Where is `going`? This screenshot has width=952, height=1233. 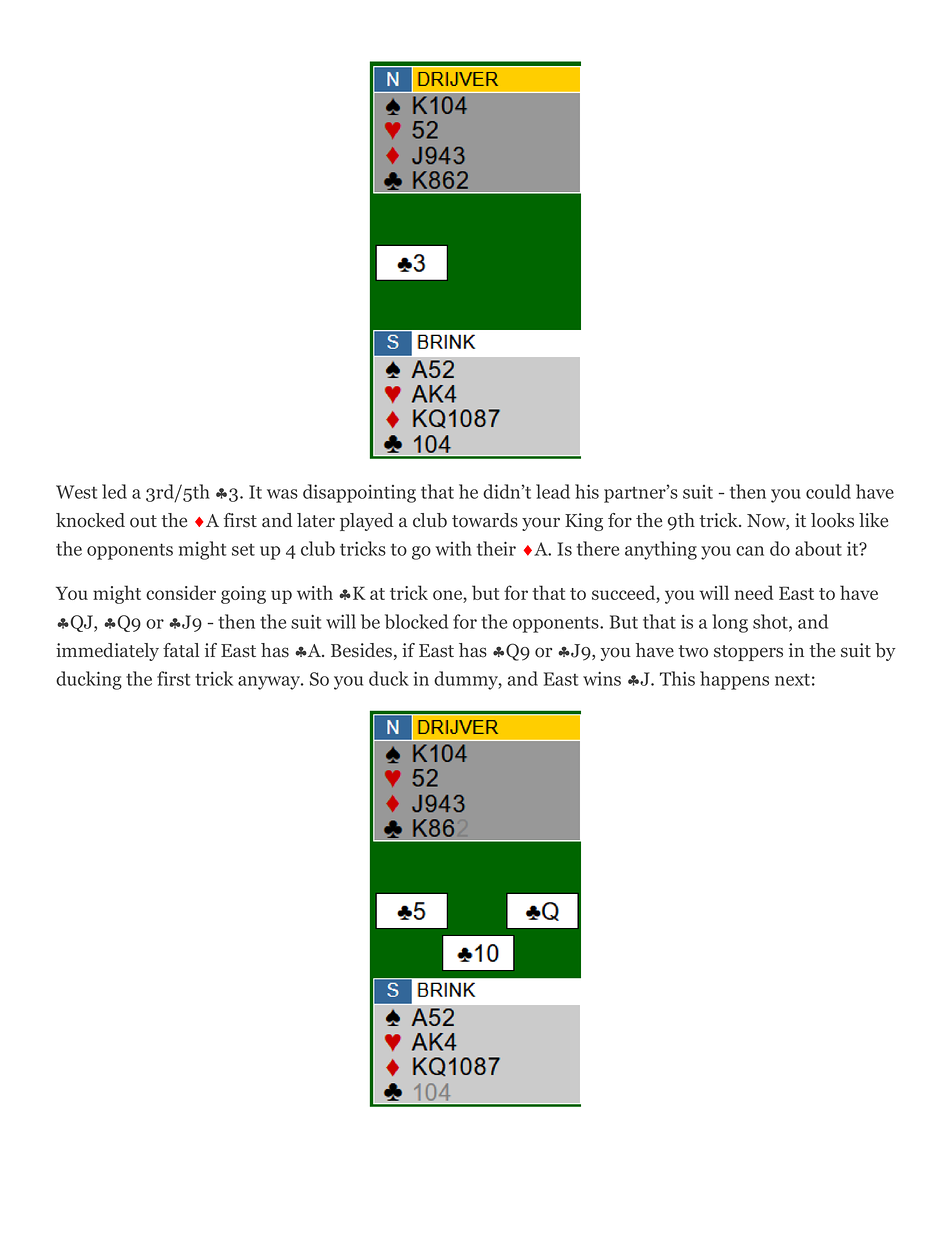
going is located at coordinates (243, 595).
